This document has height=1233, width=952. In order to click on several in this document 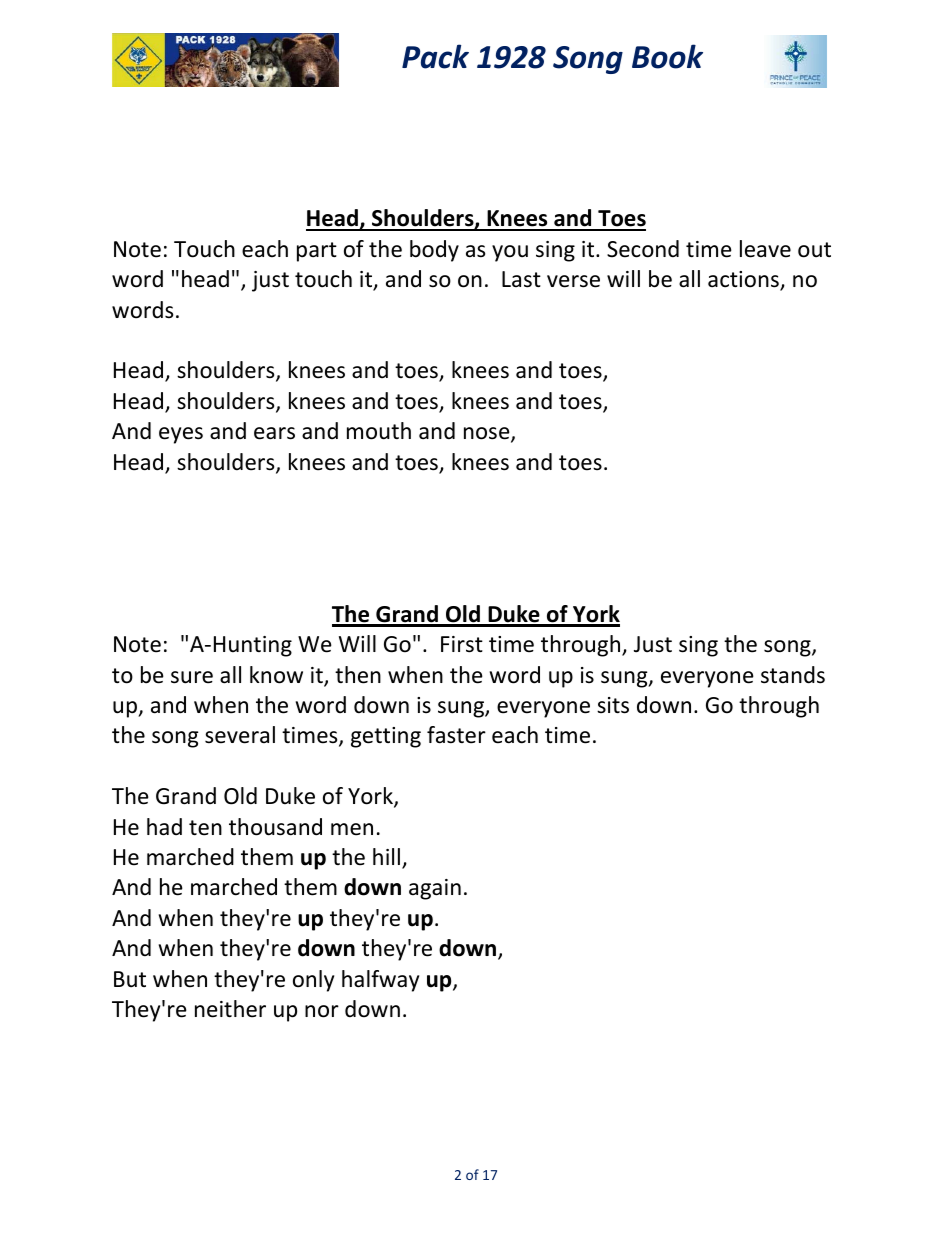, I will do `click(240, 735)`.
